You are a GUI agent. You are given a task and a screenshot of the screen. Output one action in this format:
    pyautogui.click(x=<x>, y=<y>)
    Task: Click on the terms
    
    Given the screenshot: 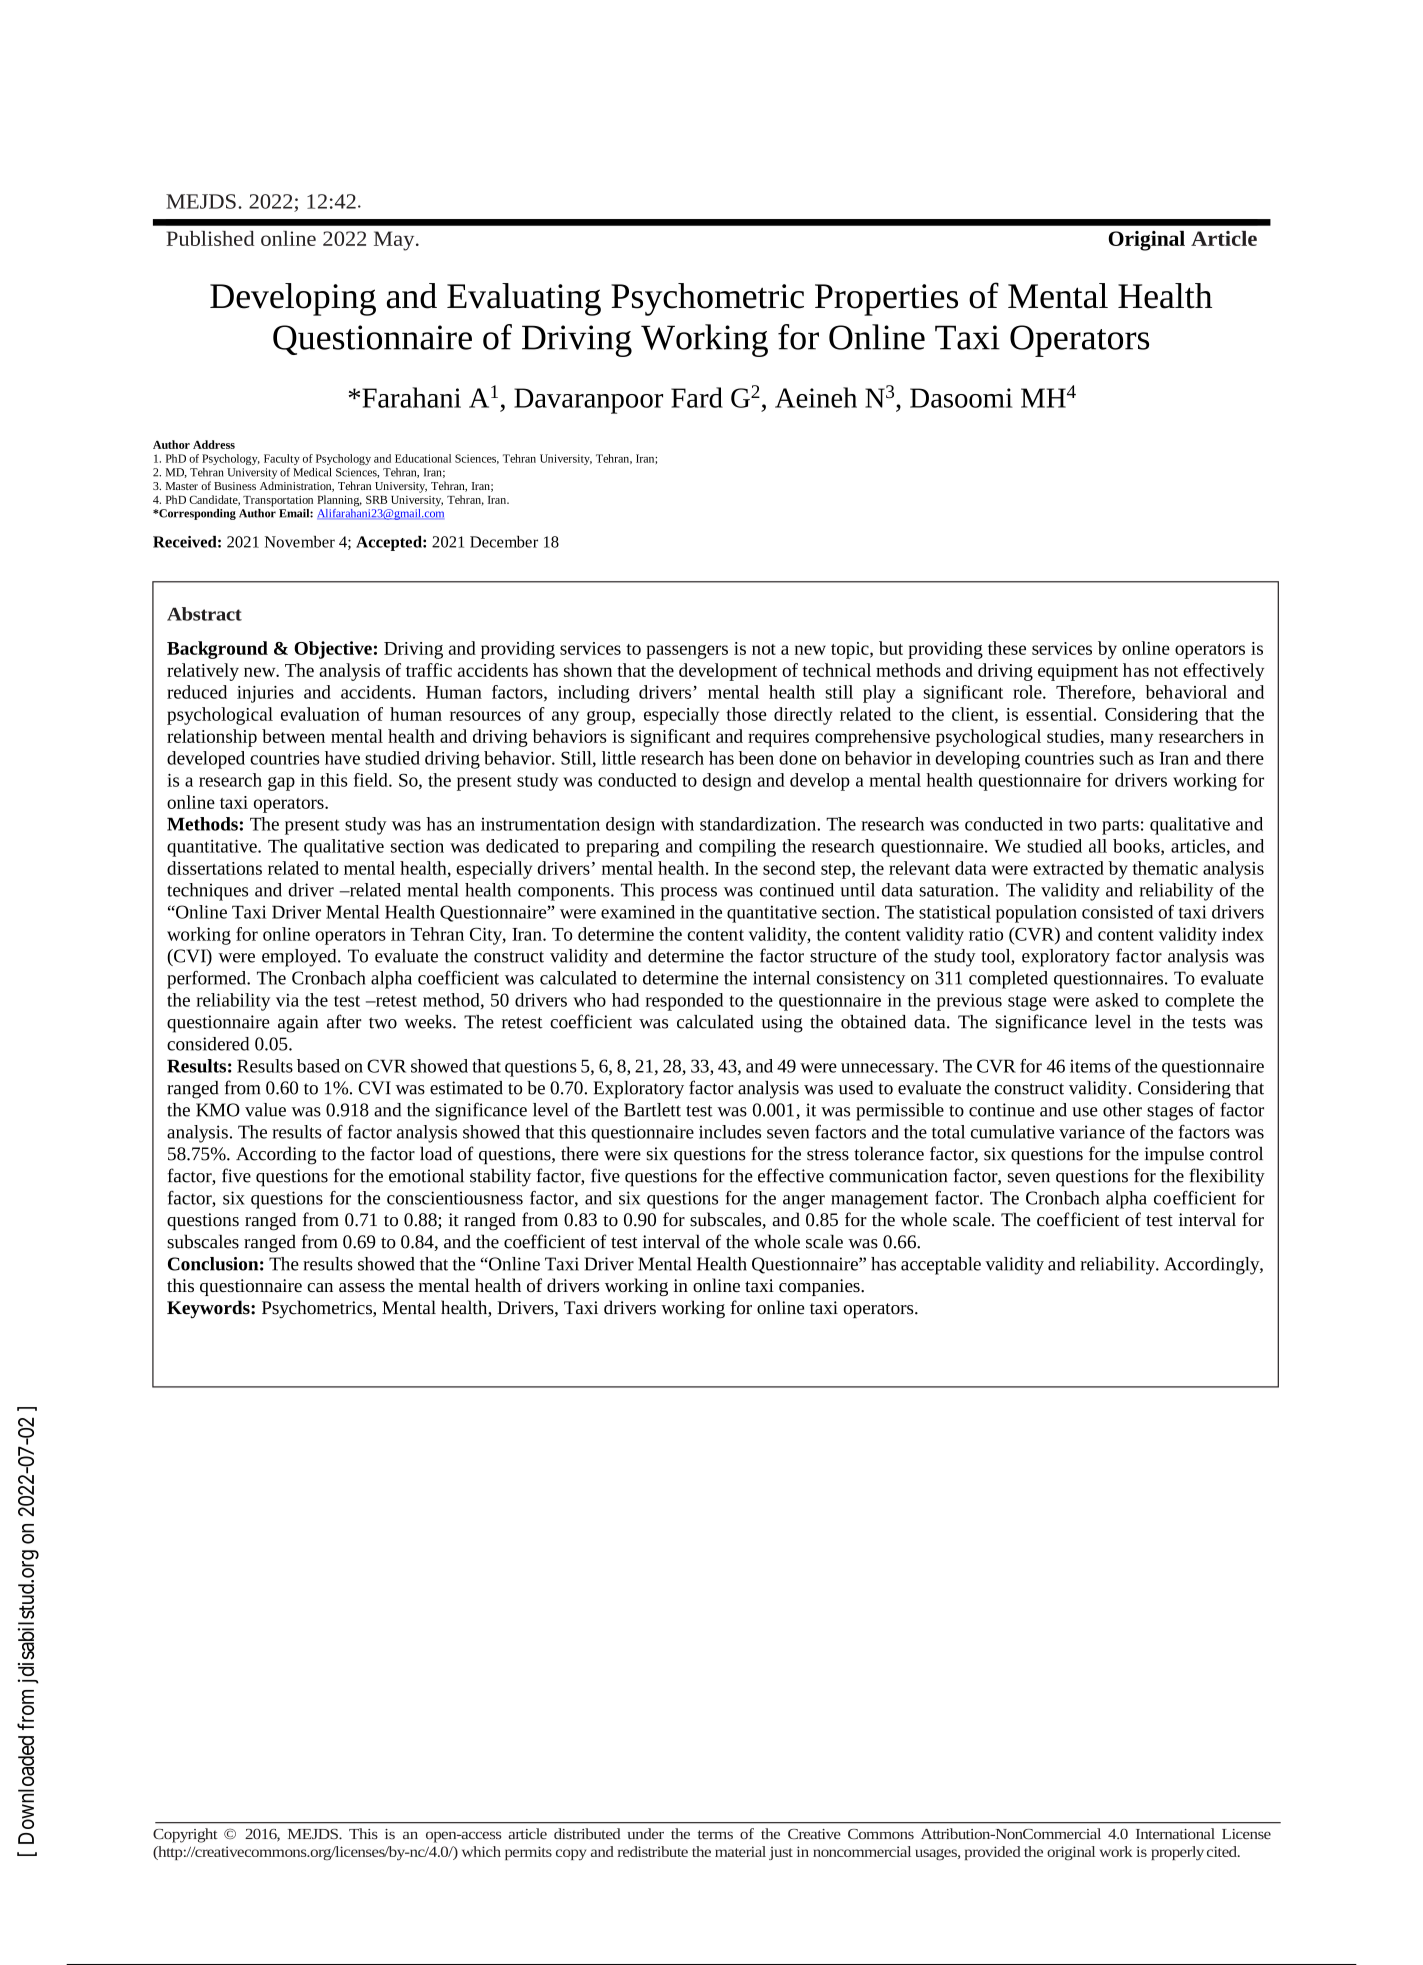 What is the action you would take?
    pyautogui.click(x=715, y=1834)
